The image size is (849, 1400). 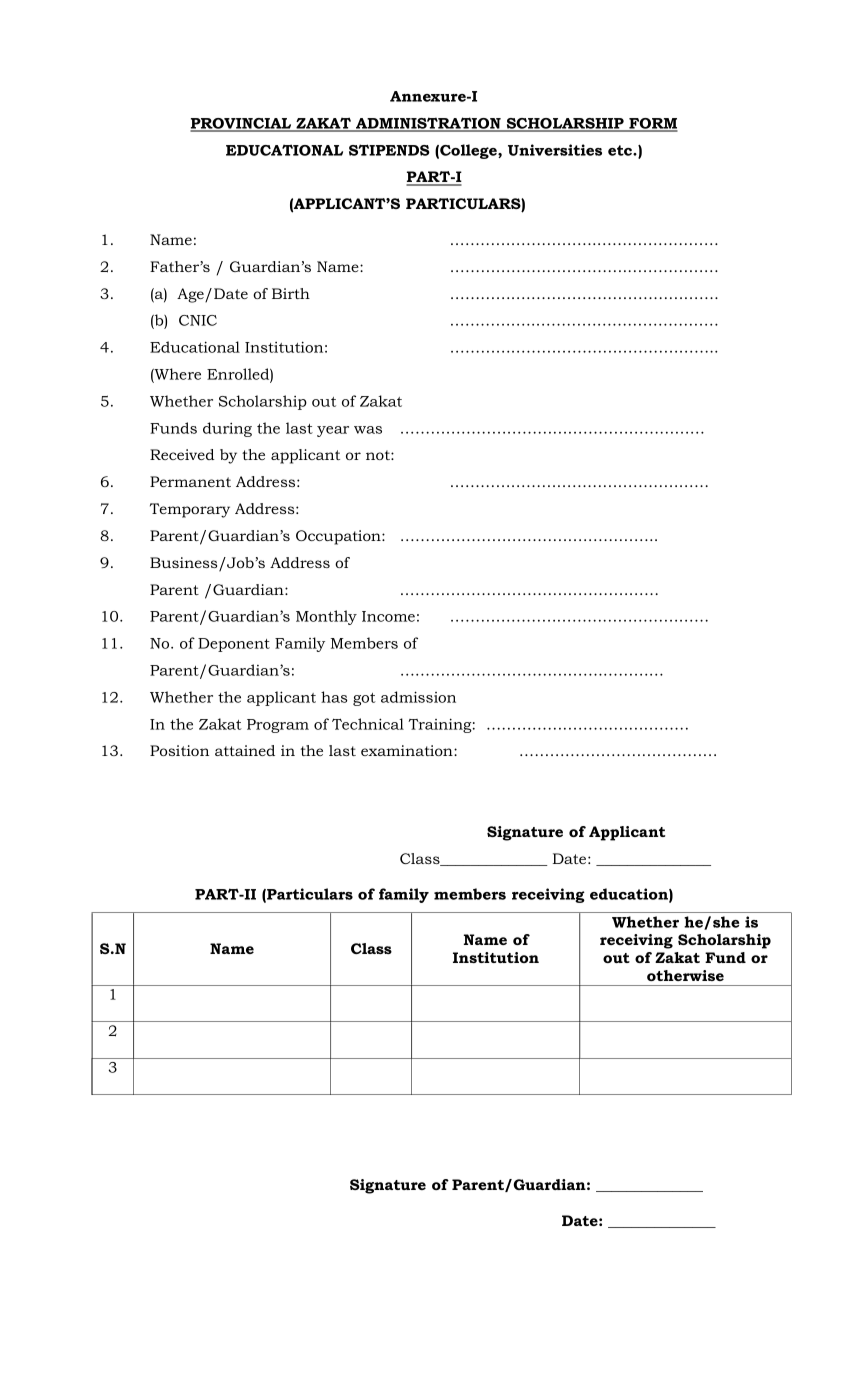 What do you see at coordinates (379, 455) in the page?
I see `not` at bounding box center [379, 455].
